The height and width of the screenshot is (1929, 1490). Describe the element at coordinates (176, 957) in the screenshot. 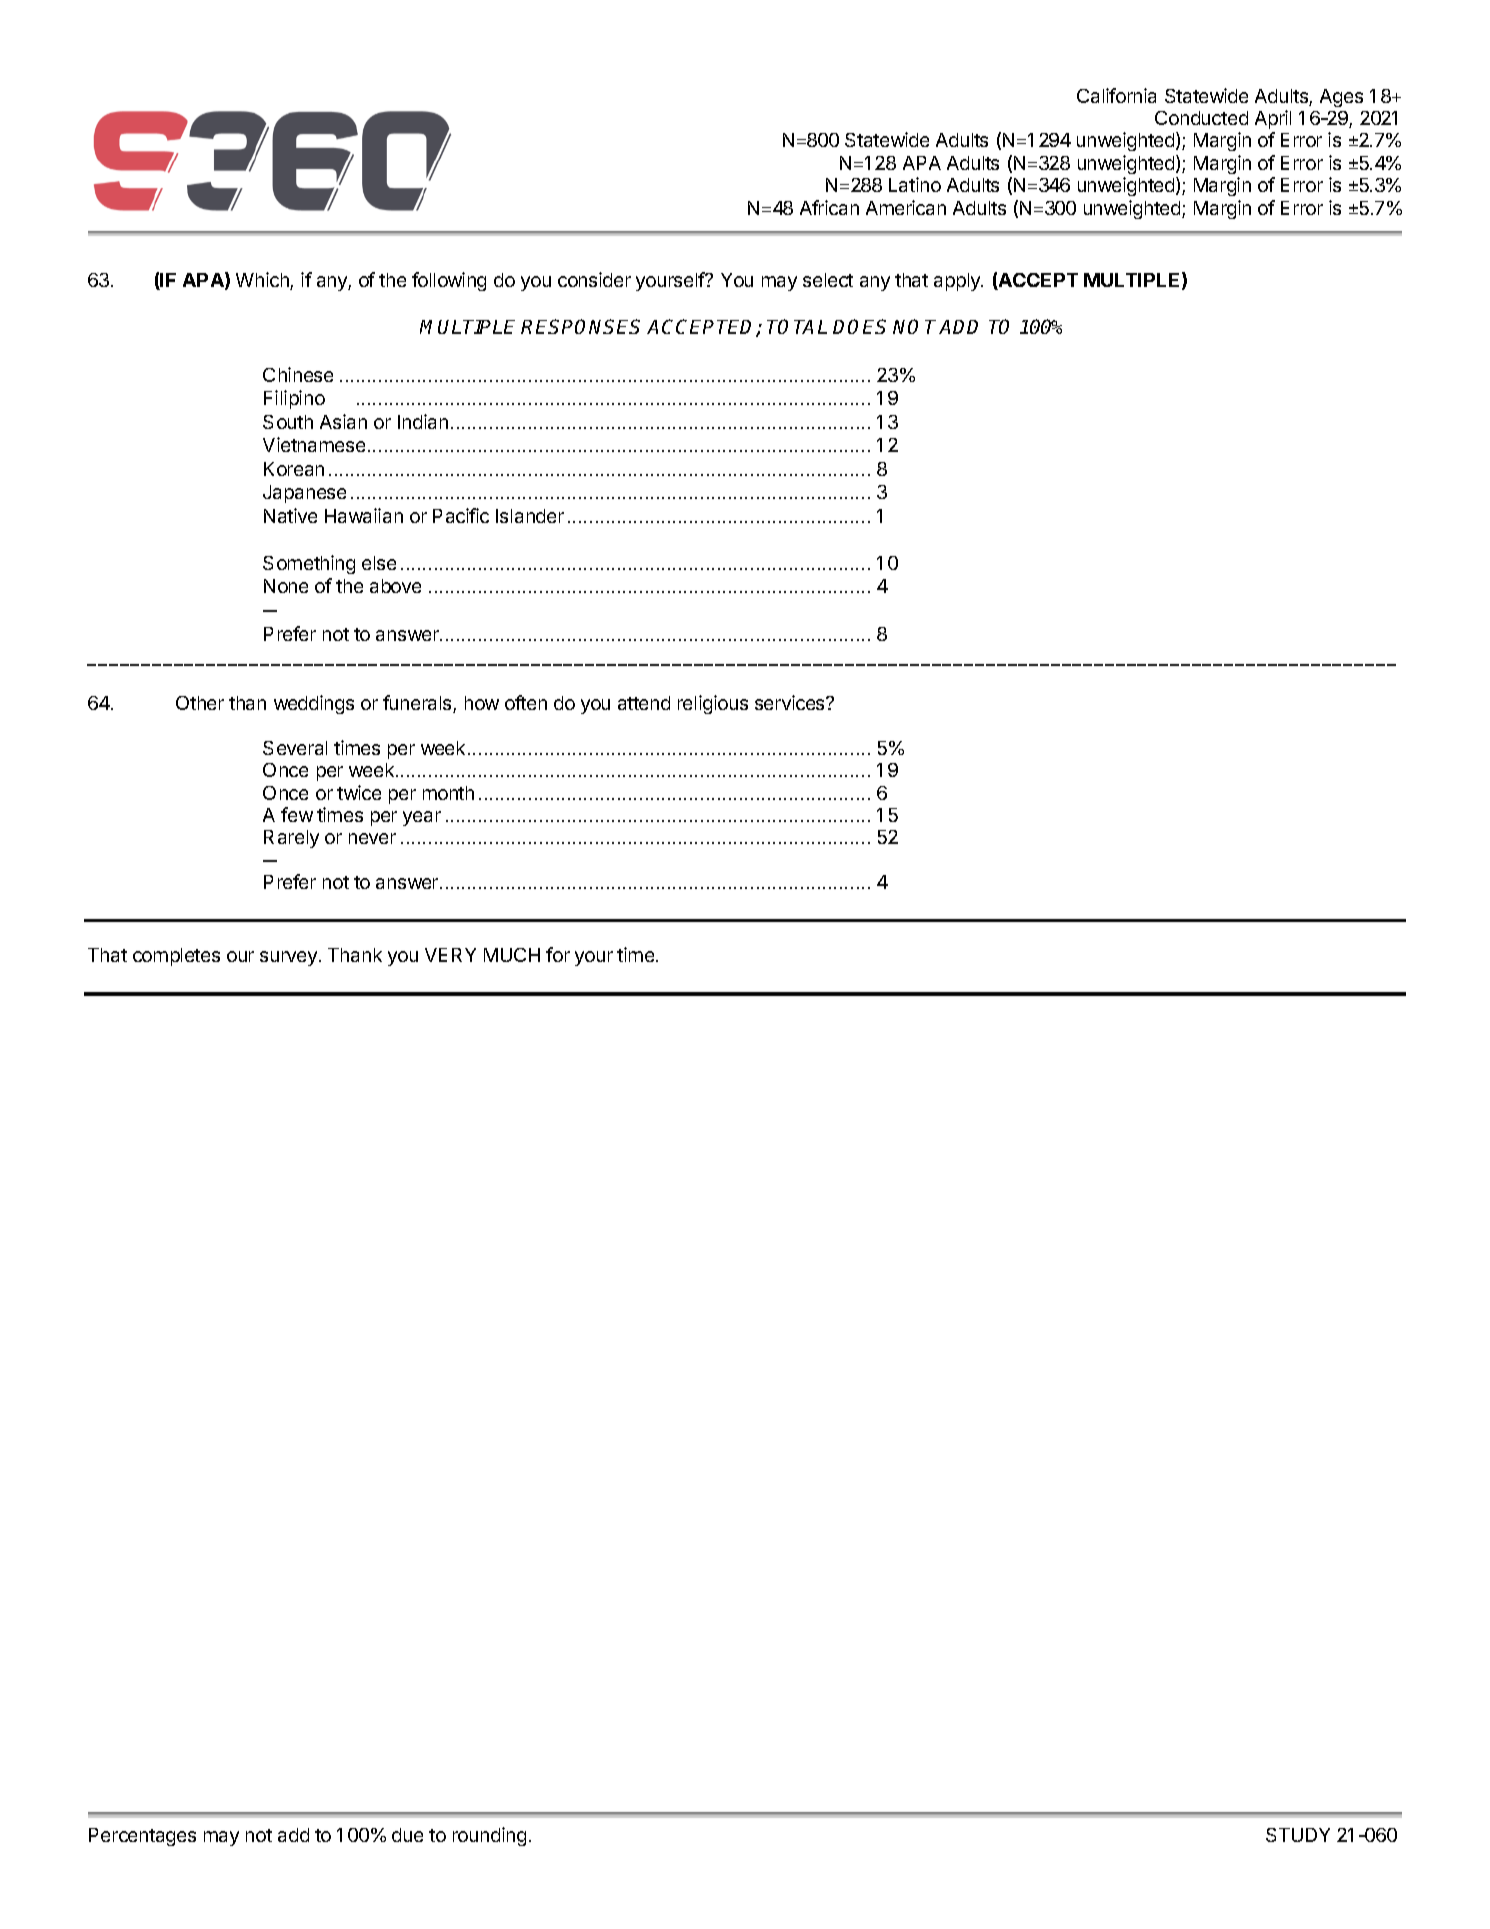

I see `completes` at that location.
